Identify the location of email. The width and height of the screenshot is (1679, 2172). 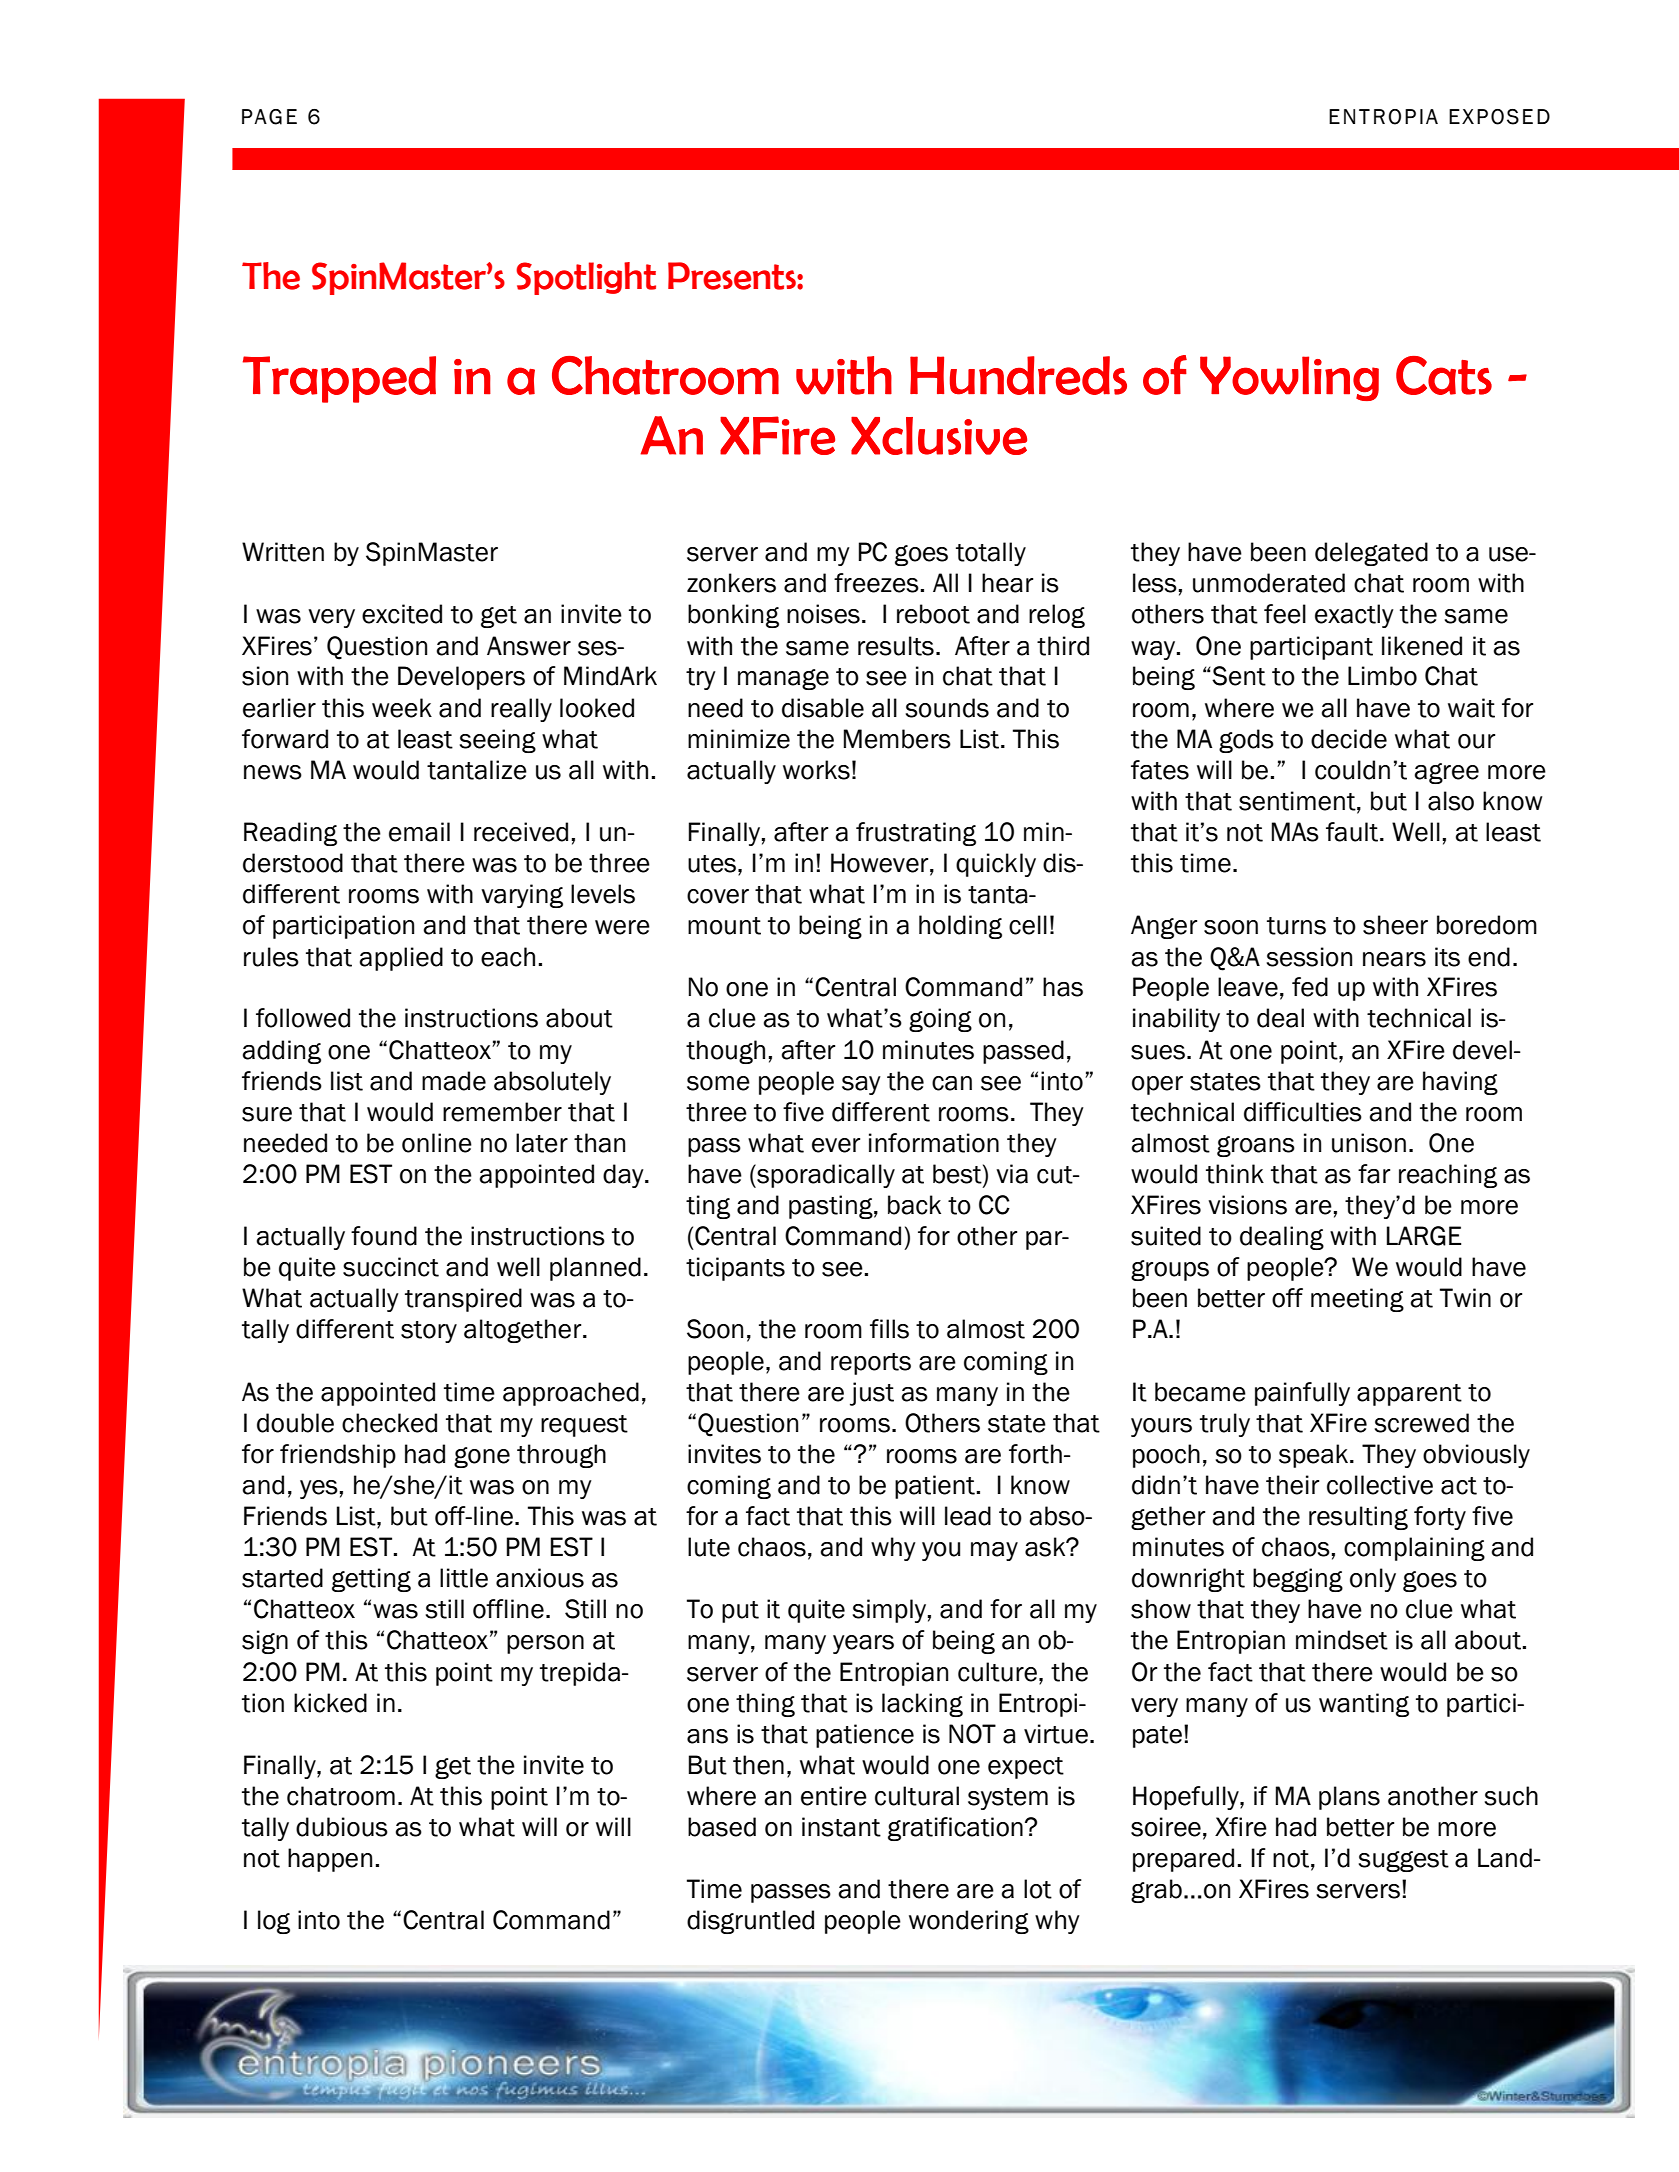
(419, 832).
